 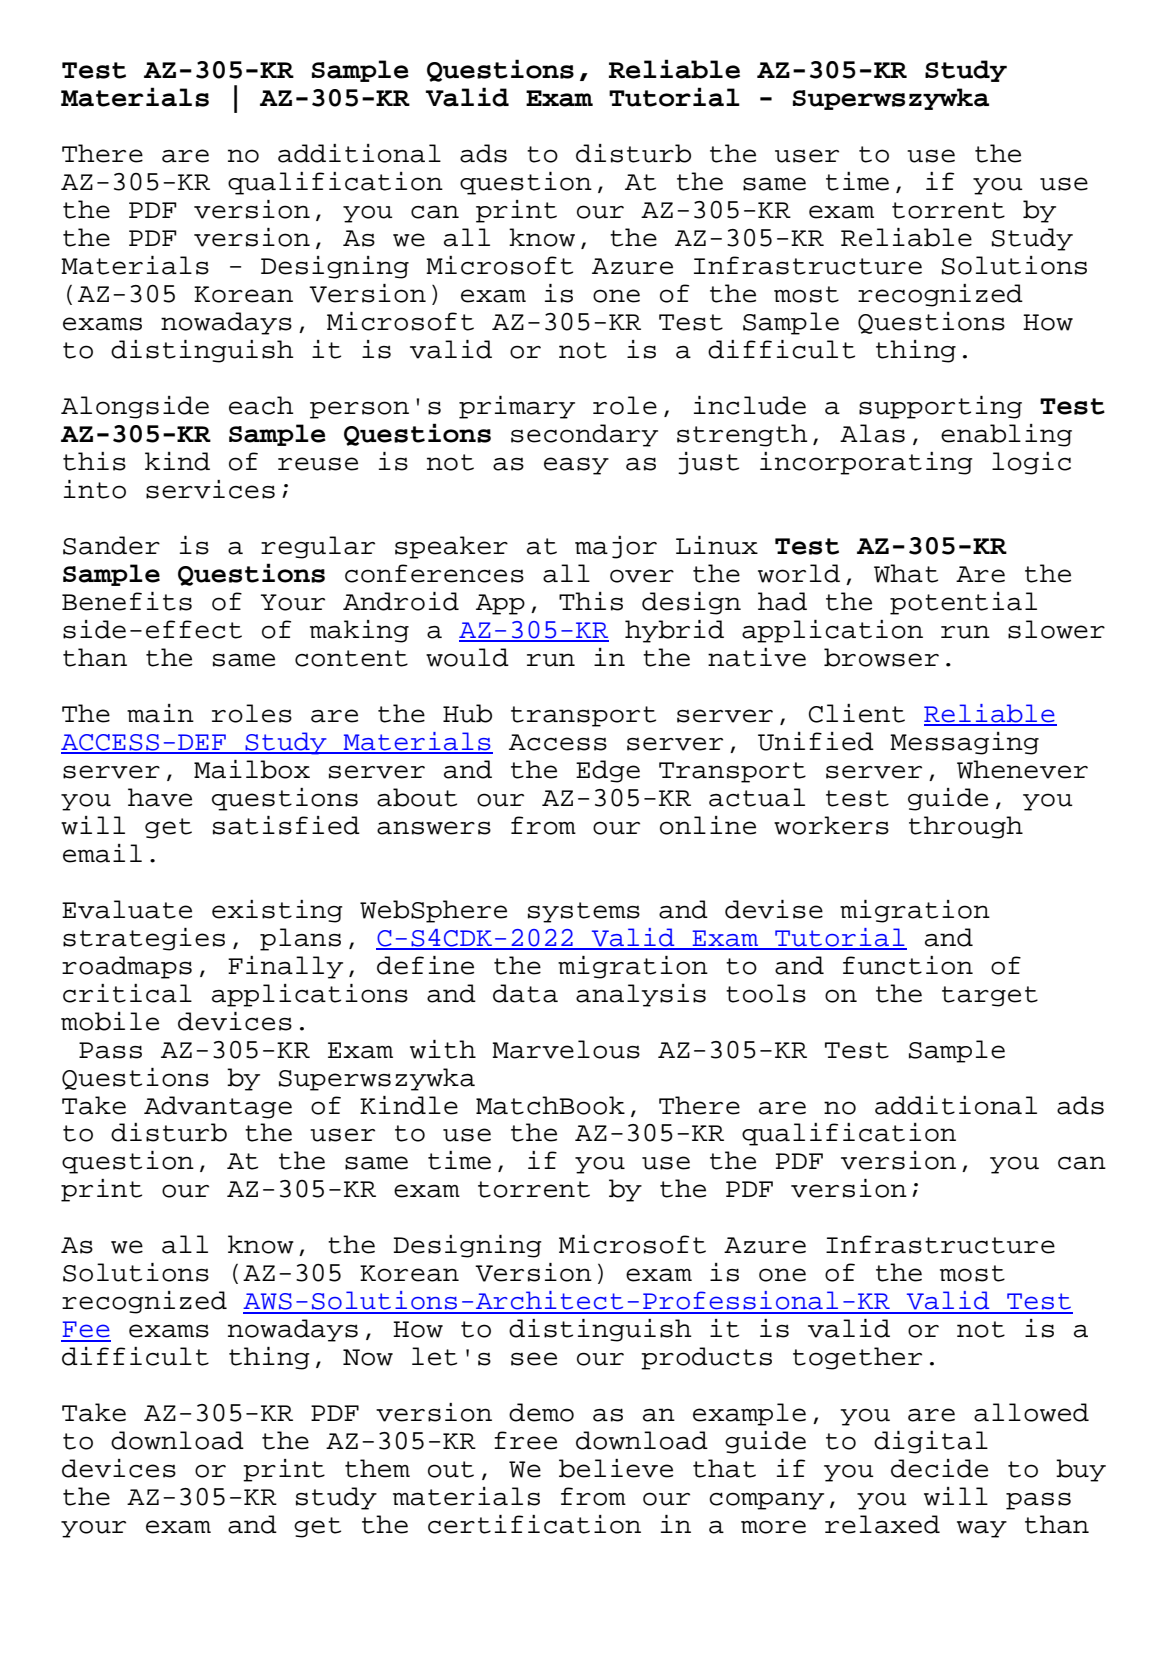 I want to click on each, so click(x=261, y=405).
